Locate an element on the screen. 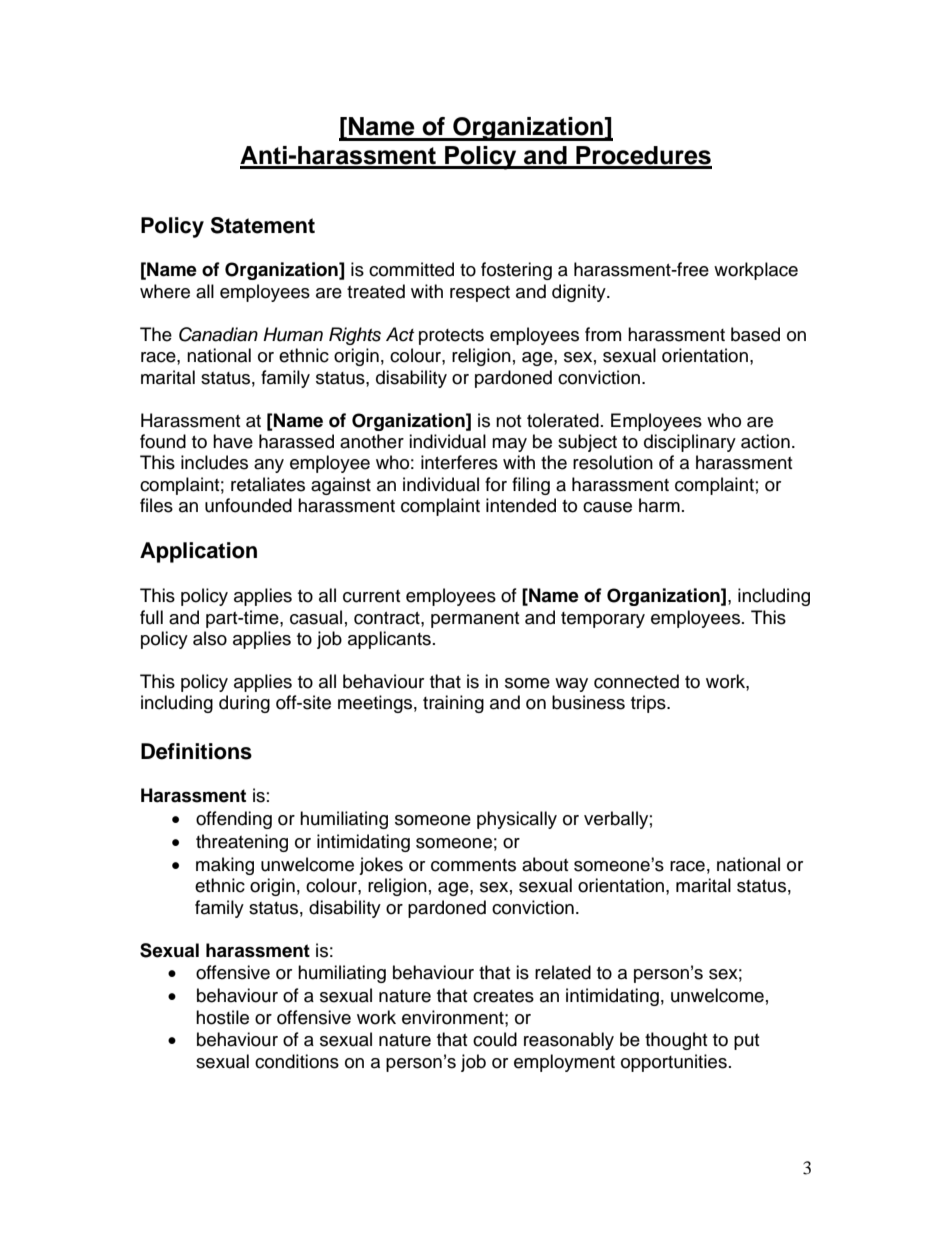 The height and width of the screenshot is (1233, 952). committed is located at coordinates (411, 269).
